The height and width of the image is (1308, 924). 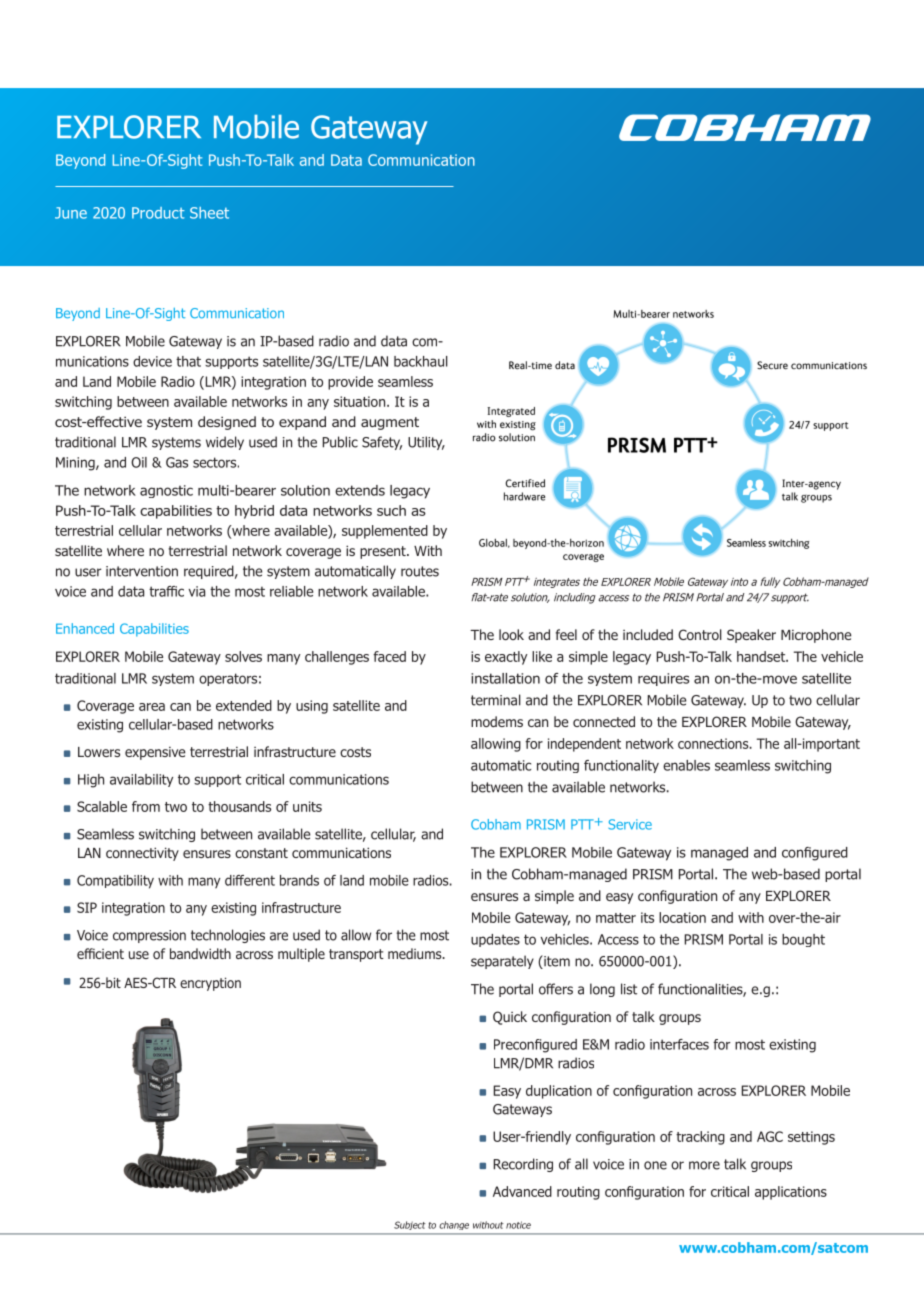 I want to click on mediums, so click(x=416, y=953).
